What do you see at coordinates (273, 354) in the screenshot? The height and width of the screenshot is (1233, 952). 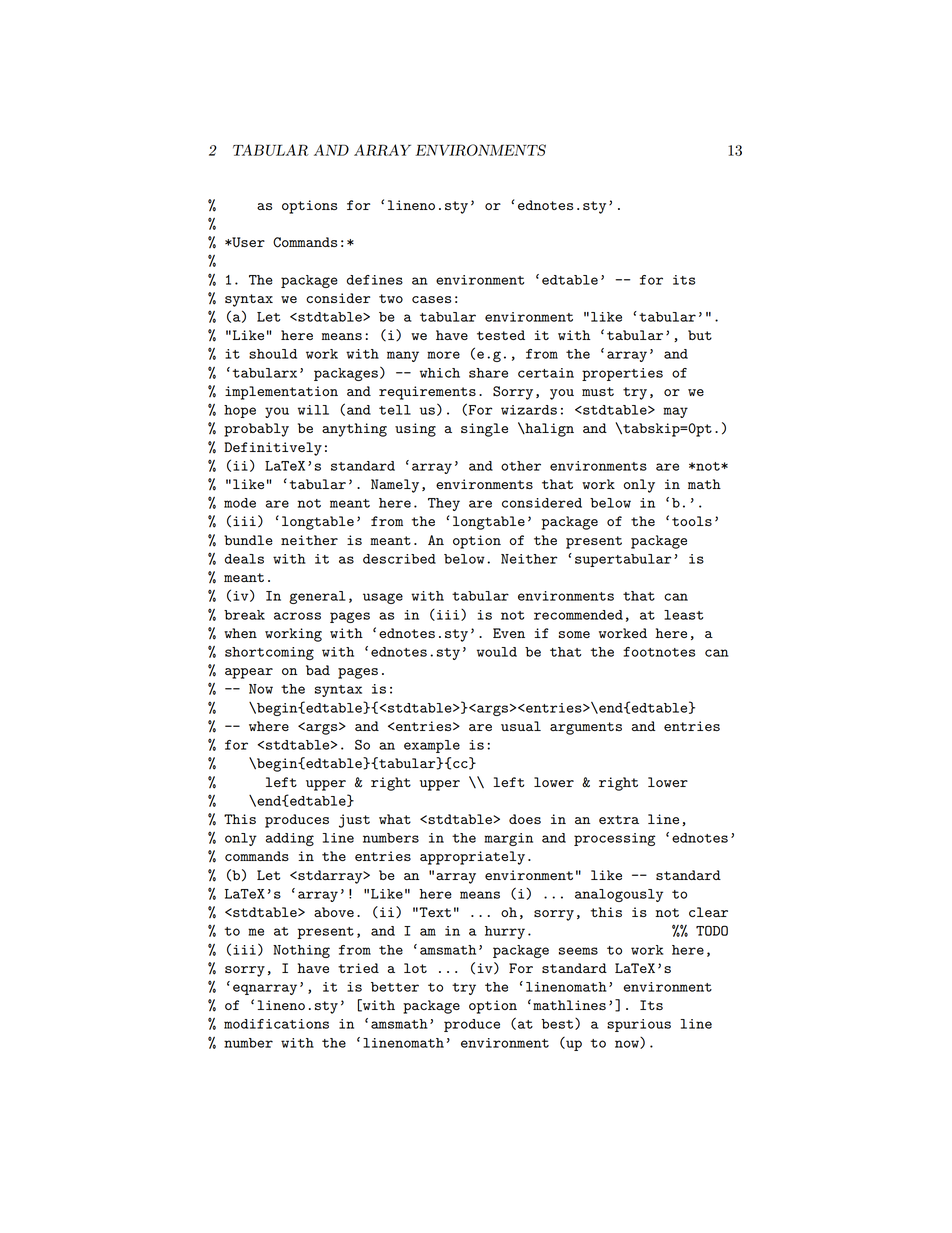 I see `should` at bounding box center [273, 354].
